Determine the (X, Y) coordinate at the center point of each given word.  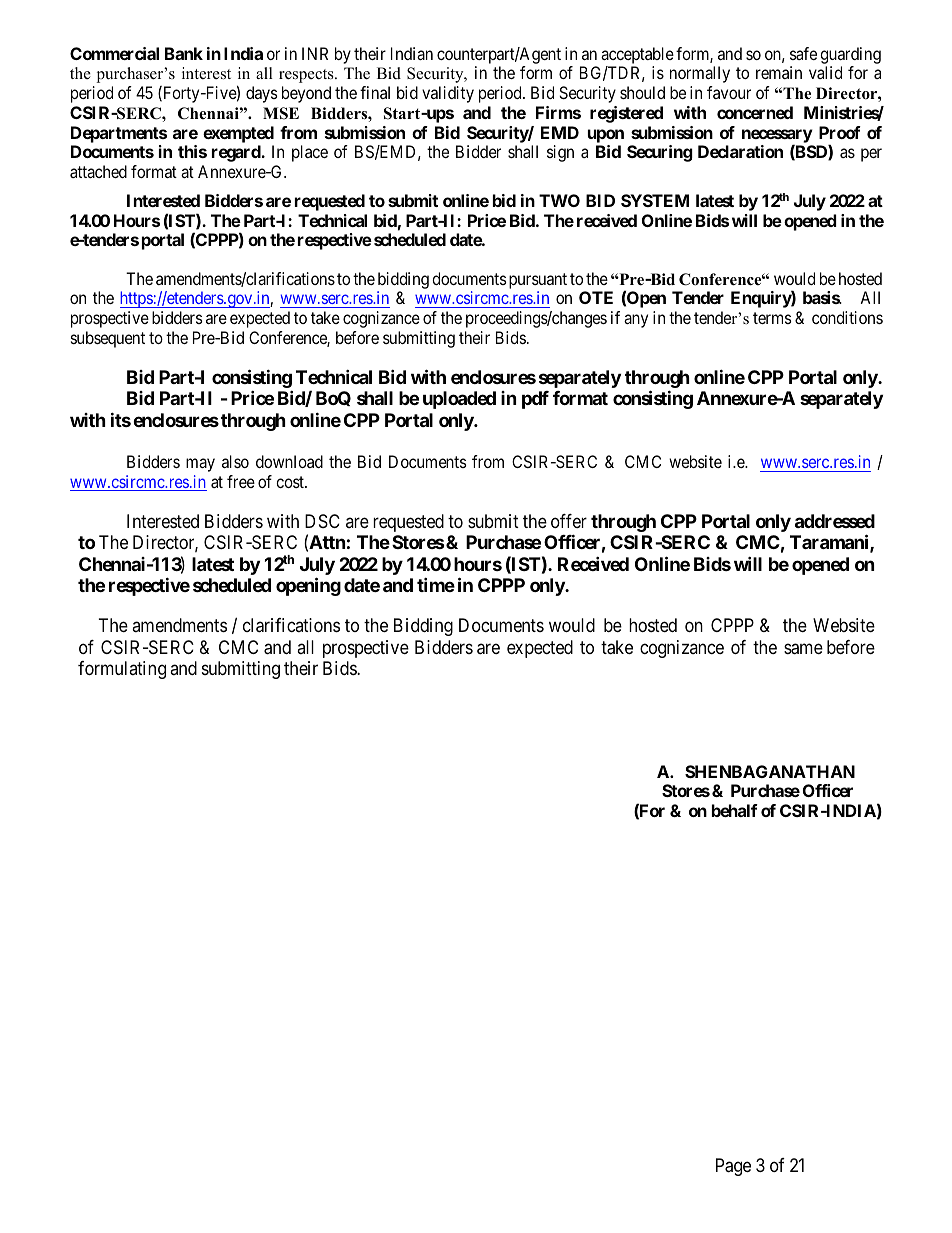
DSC (322, 521)
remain (779, 72)
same (803, 649)
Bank (184, 53)
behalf (735, 810)
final (375, 92)
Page (733, 1167)
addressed (835, 521)
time (436, 585)
